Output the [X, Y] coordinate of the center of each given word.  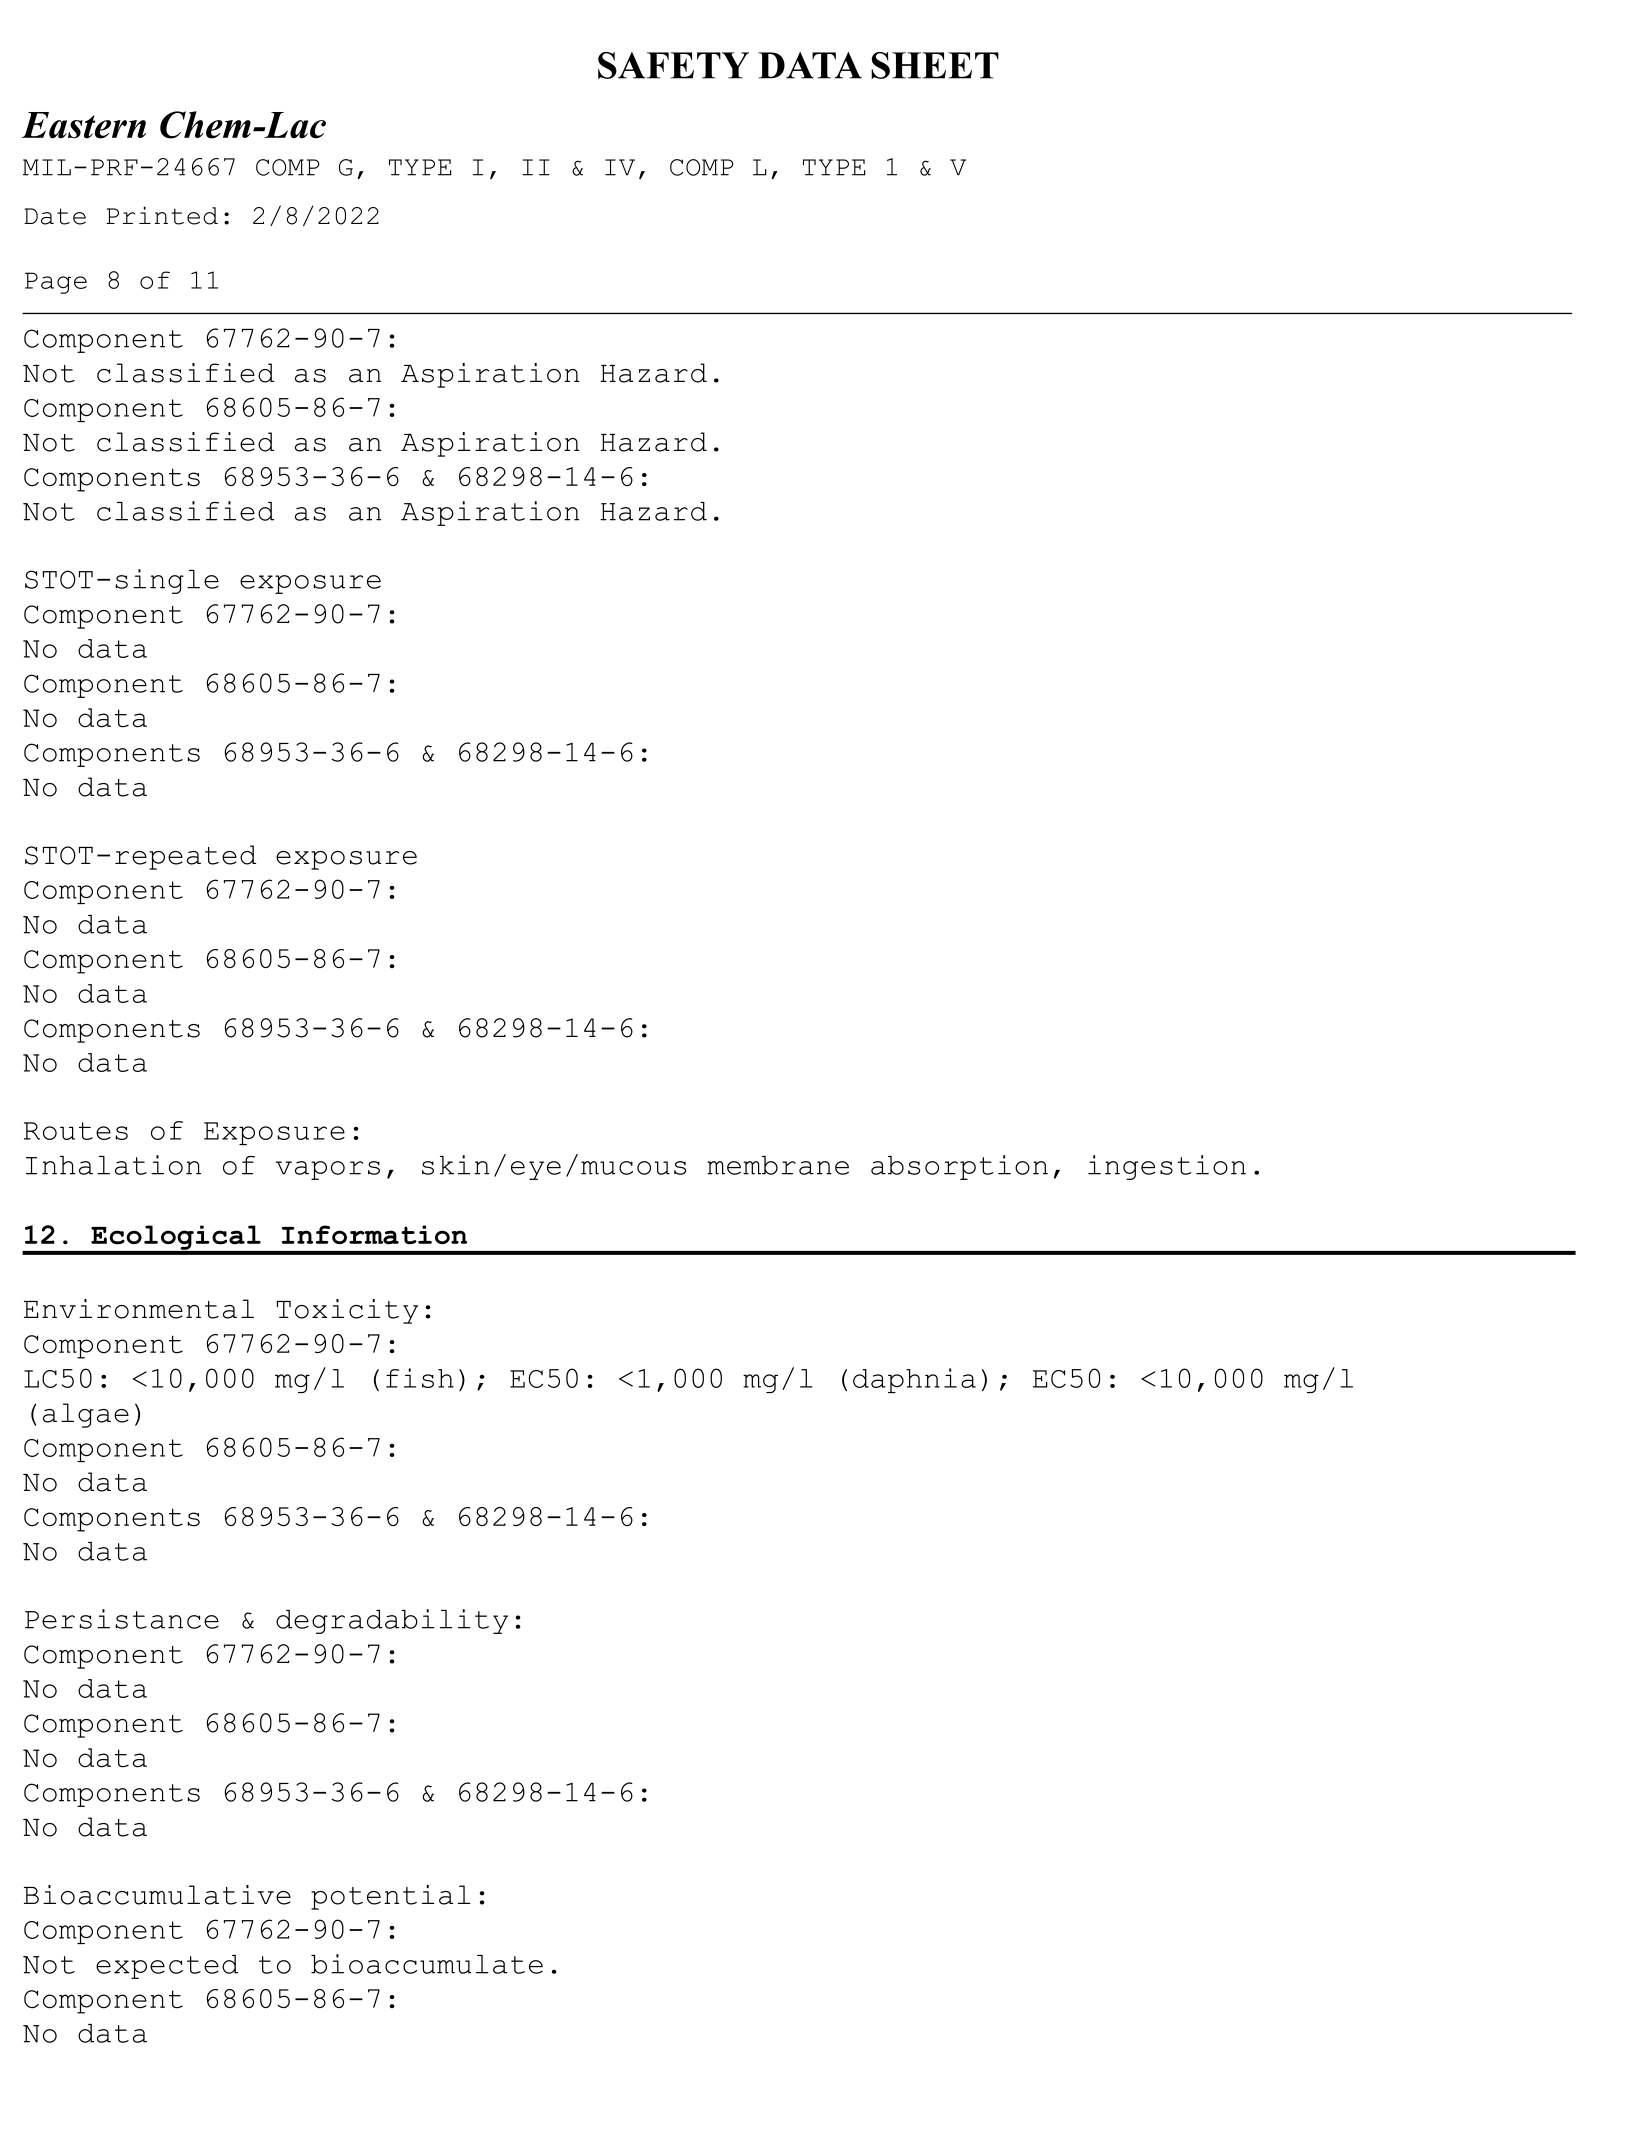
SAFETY [673, 65]
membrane [778, 1165]
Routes [76, 1131]
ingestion [1167, 1167]
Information [374, 1235]
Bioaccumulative [157, 1895]
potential [390, 1897]
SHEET [935, 65]
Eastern [84, 125]
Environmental [139, 1309]
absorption [959, 1167]
